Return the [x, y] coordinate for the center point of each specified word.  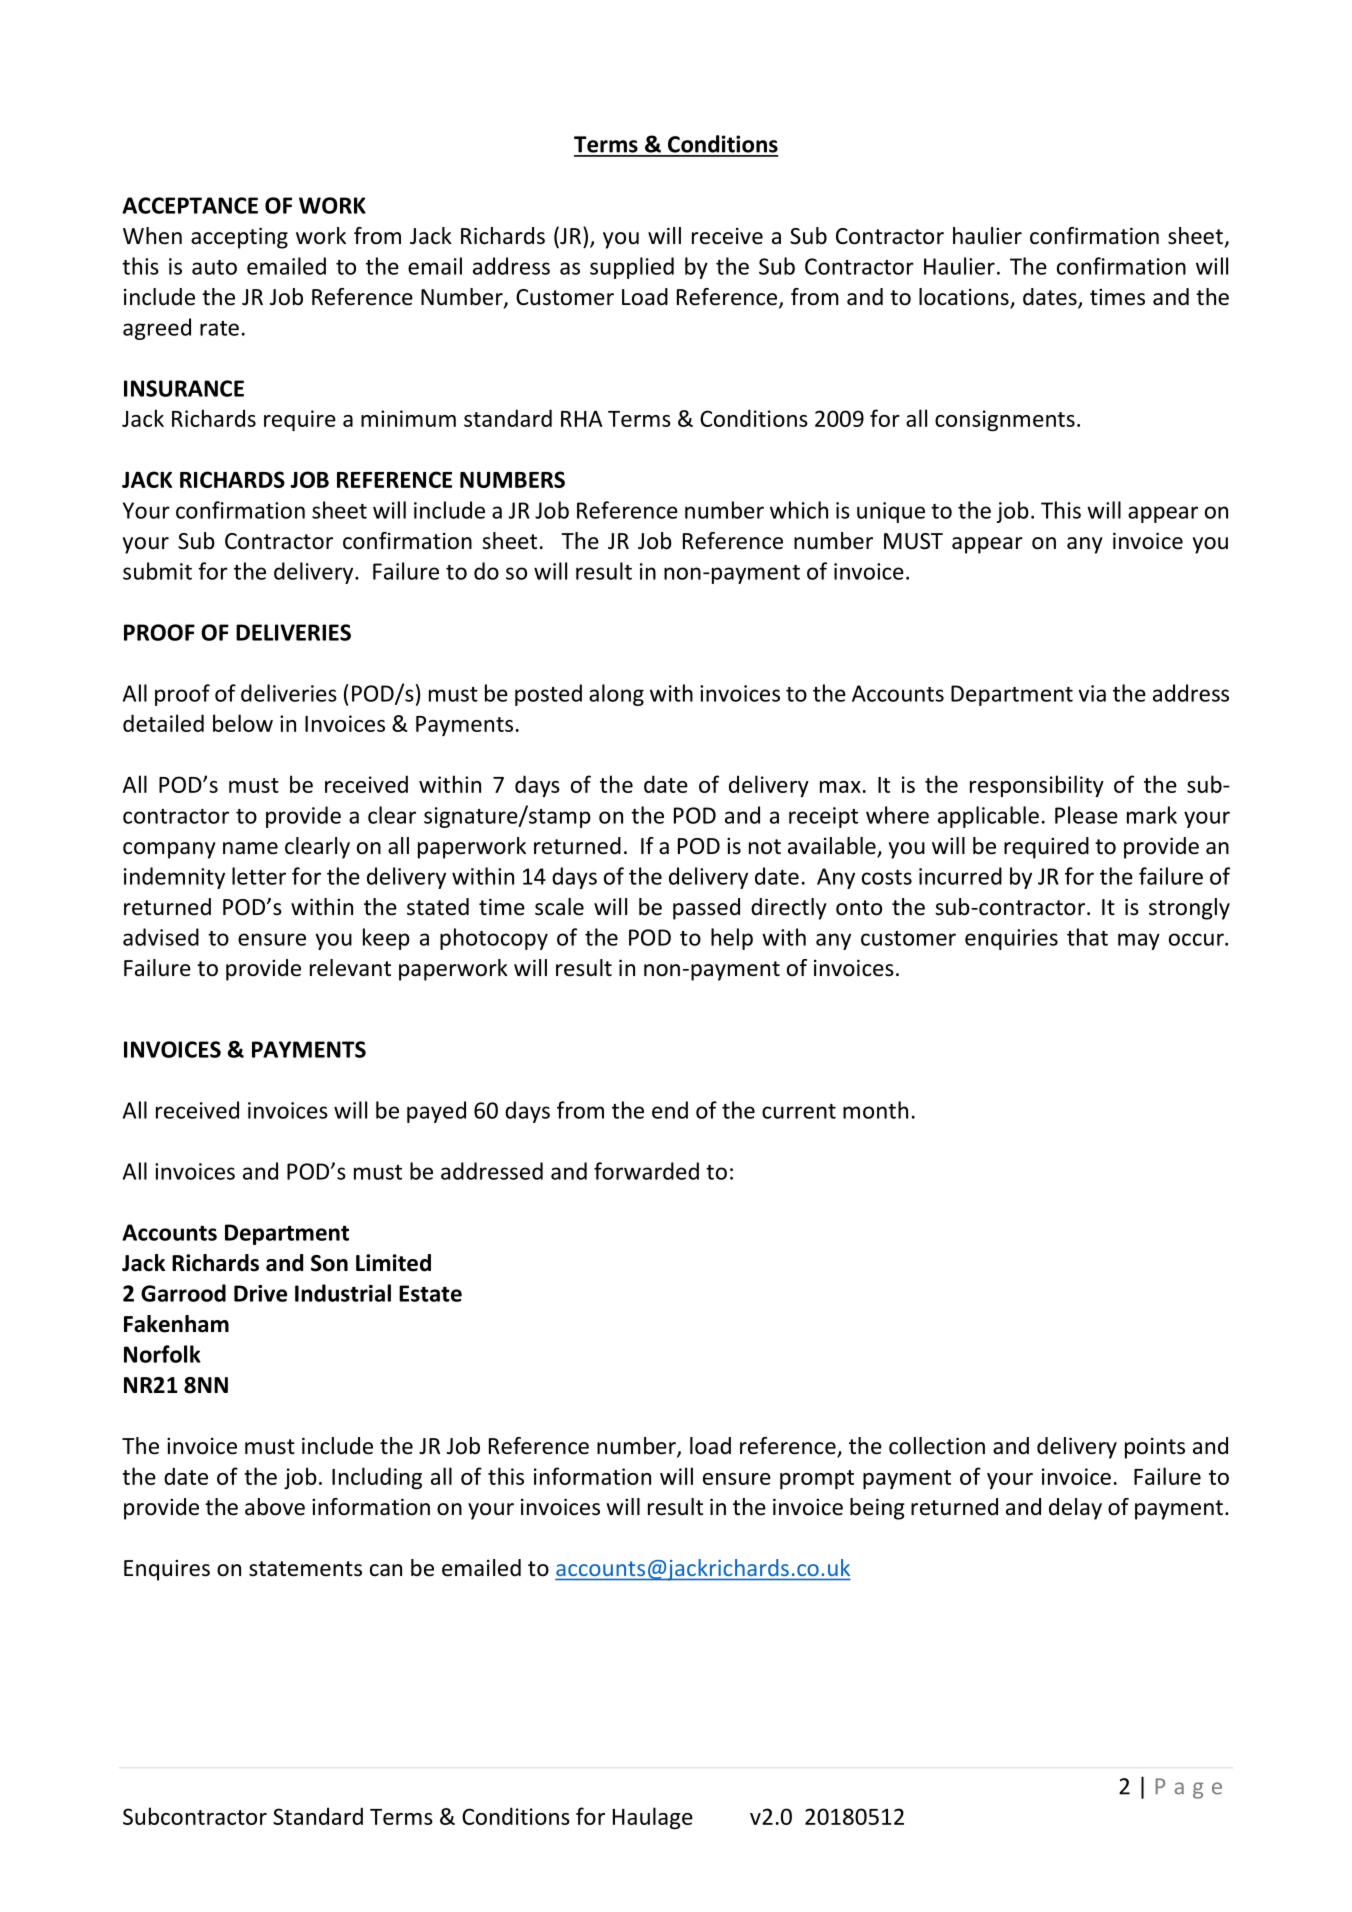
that [1087, 937]
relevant [350, 968]
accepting [239, 238]
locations [965, 298]
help [732, 939]
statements [305, 1569]
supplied [632, 268]
